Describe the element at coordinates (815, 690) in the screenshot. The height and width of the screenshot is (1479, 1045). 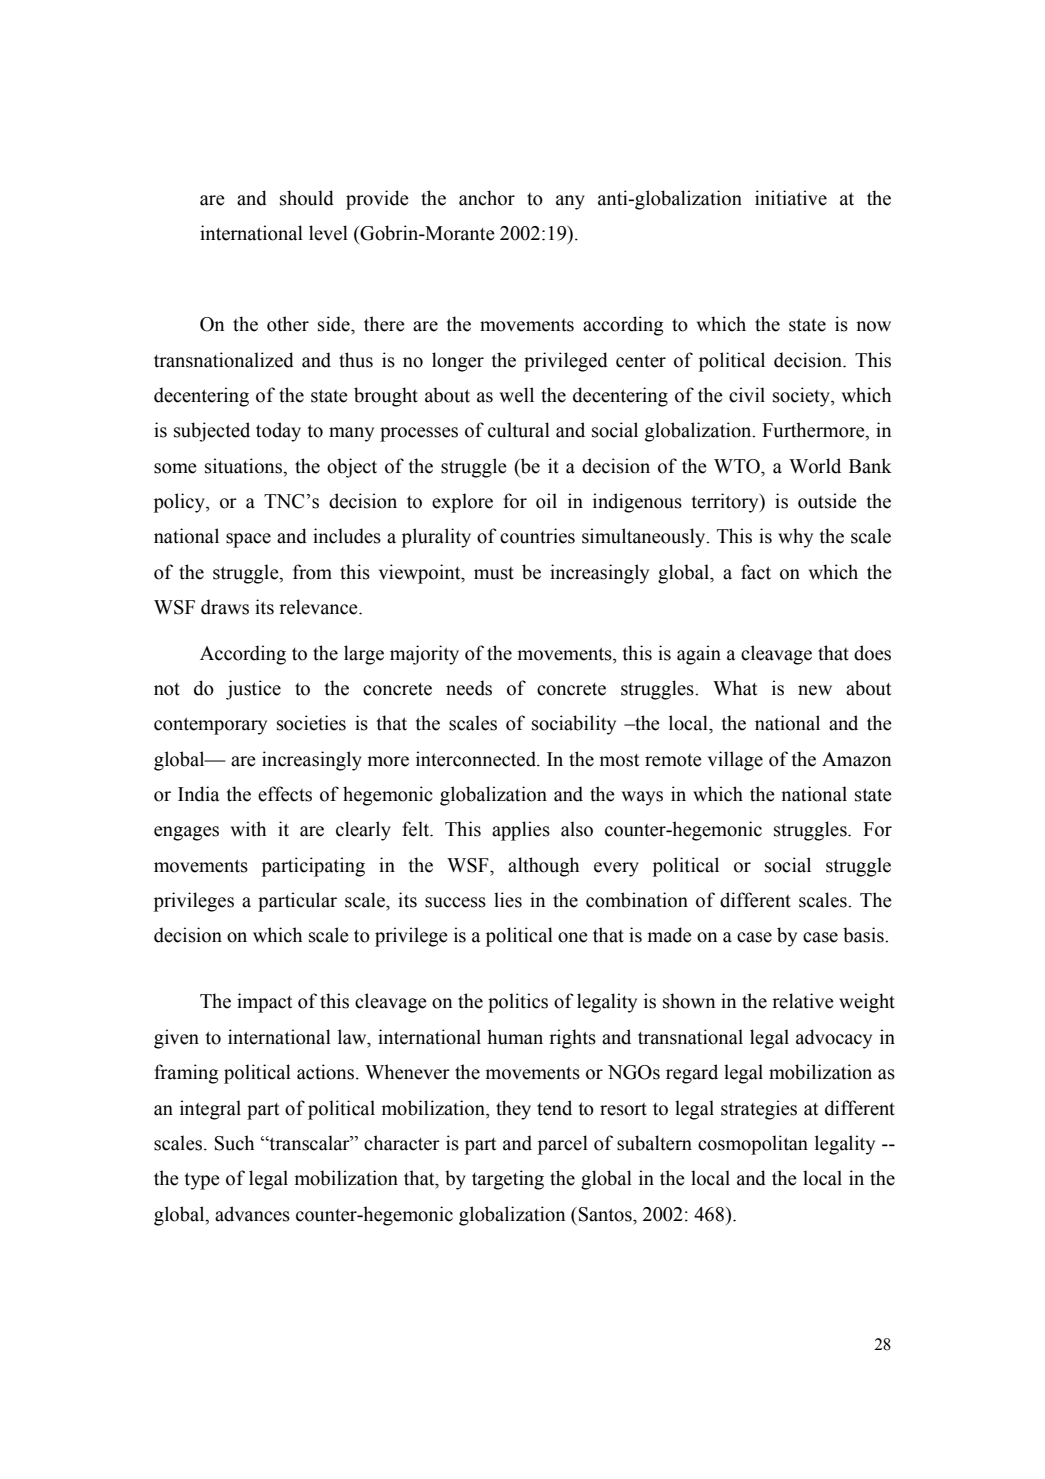
I see `new` at that location.
